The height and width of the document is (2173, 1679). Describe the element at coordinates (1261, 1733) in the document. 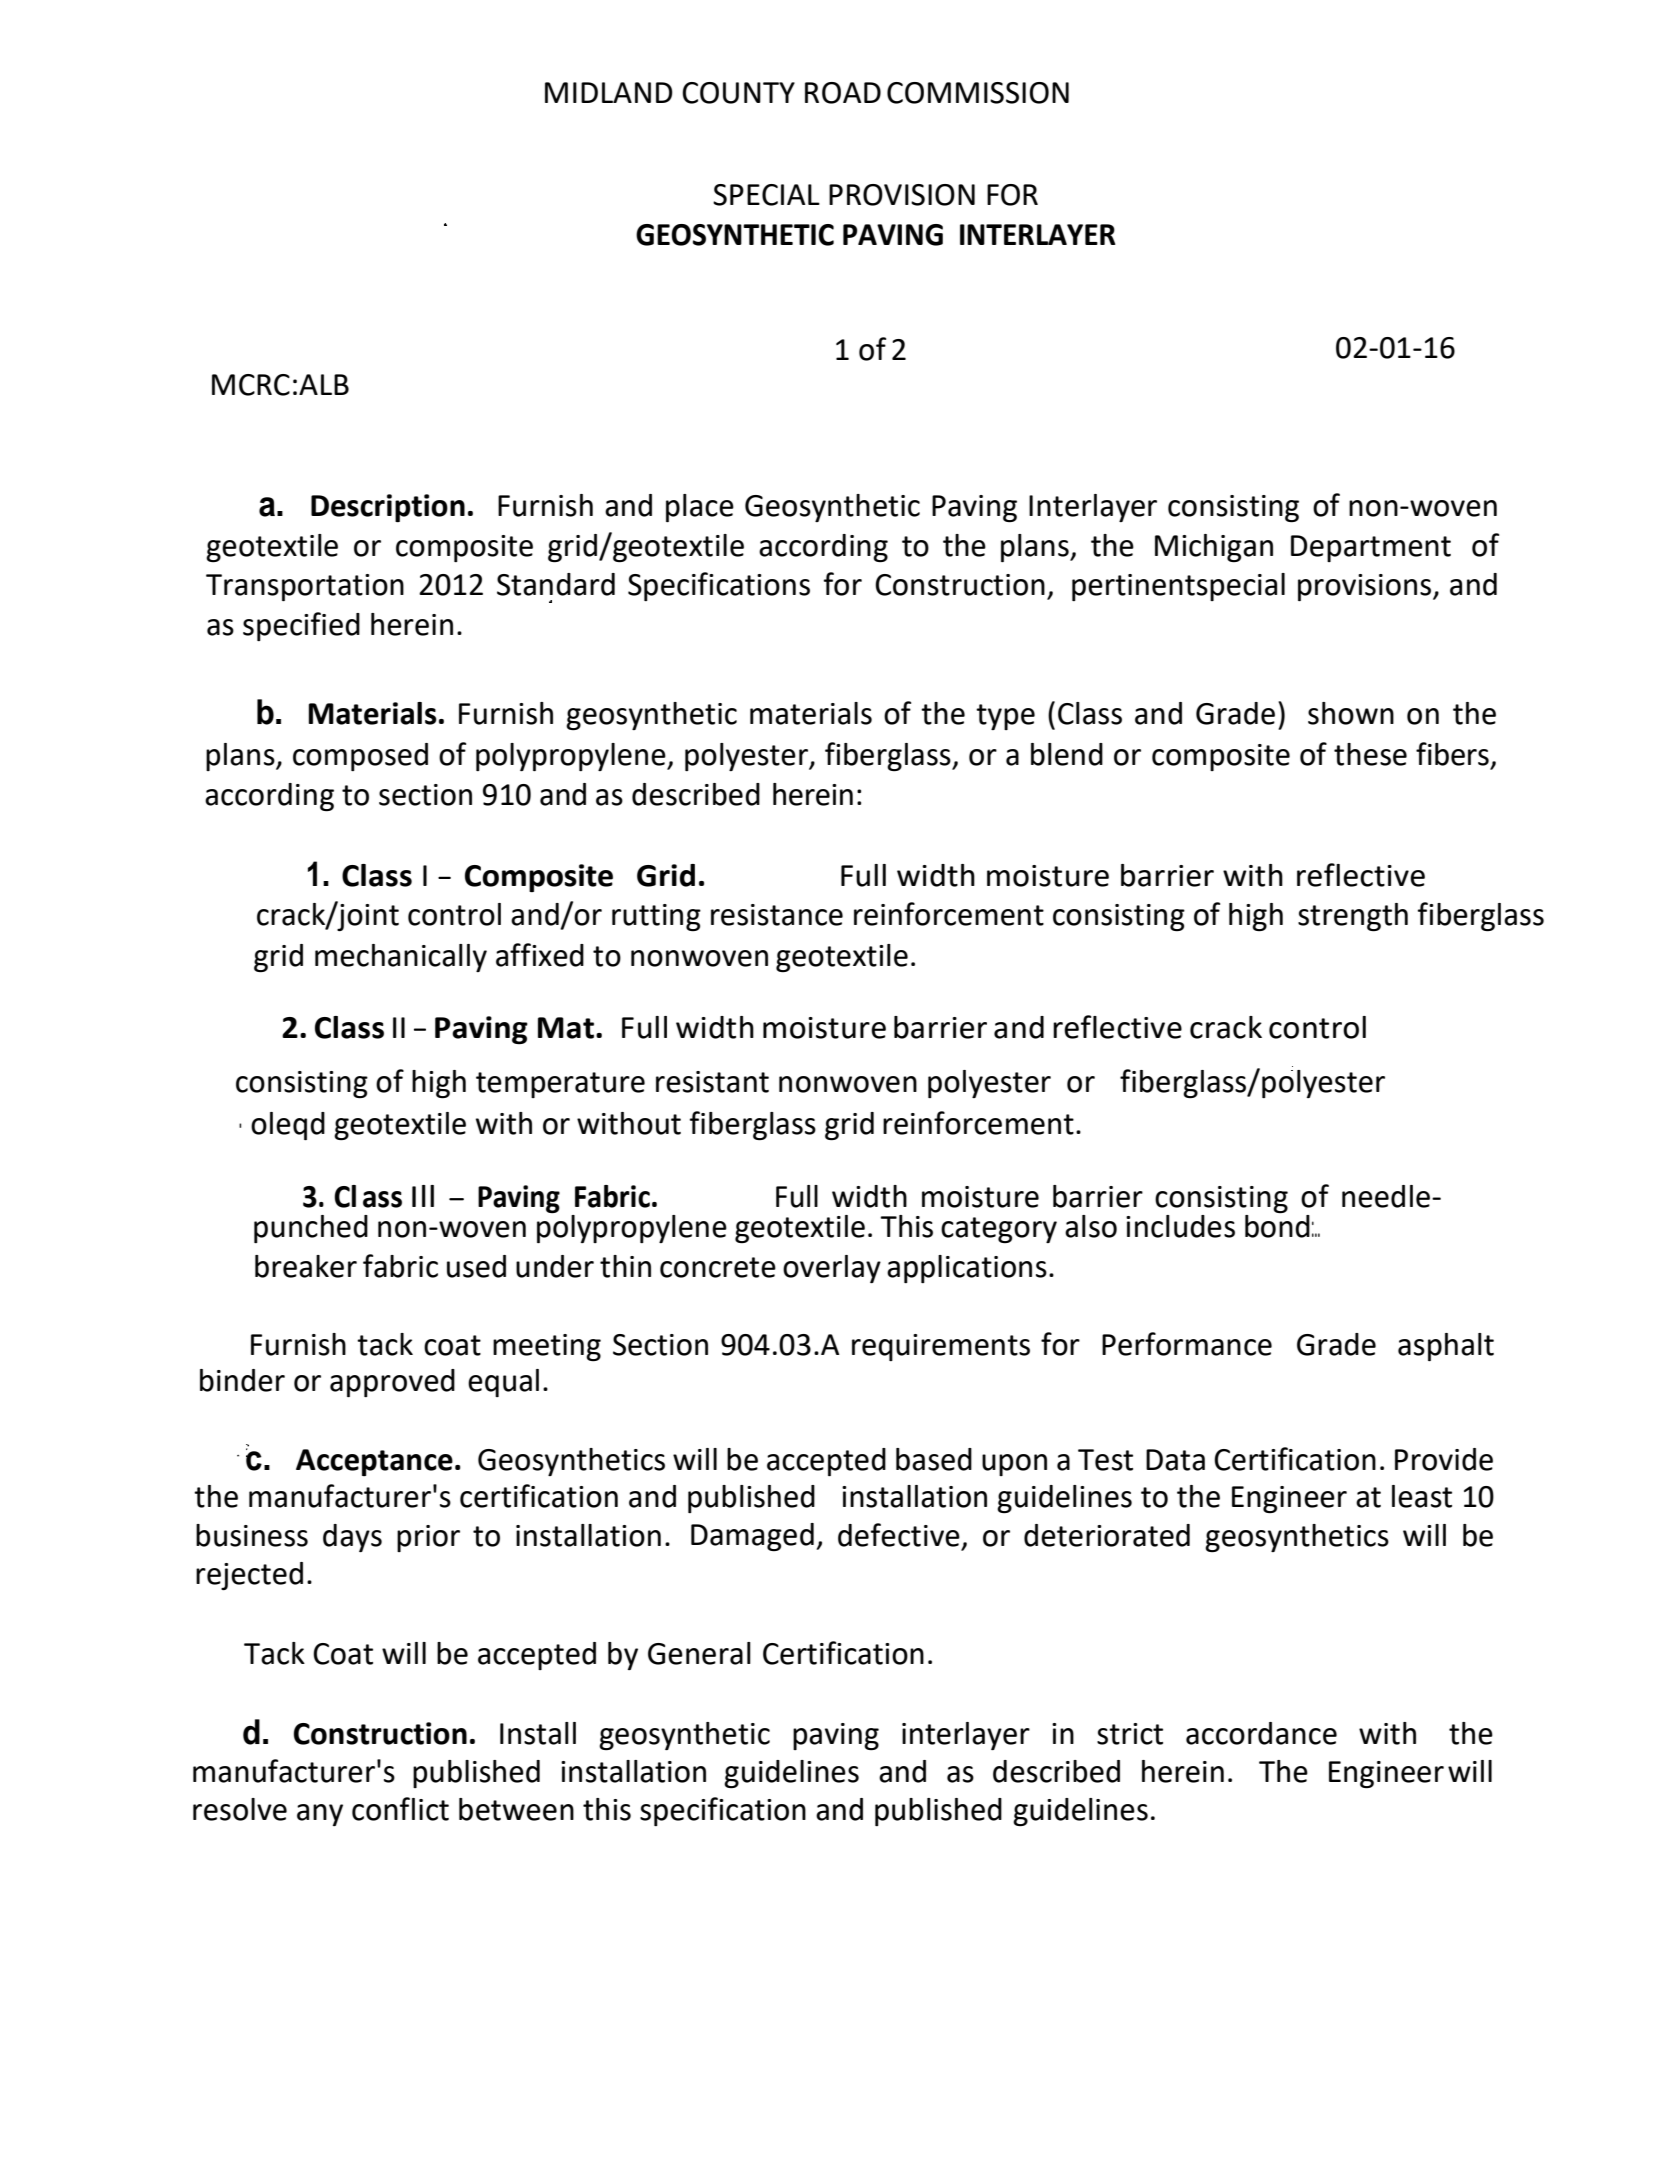

I see `accordance` at that location.
